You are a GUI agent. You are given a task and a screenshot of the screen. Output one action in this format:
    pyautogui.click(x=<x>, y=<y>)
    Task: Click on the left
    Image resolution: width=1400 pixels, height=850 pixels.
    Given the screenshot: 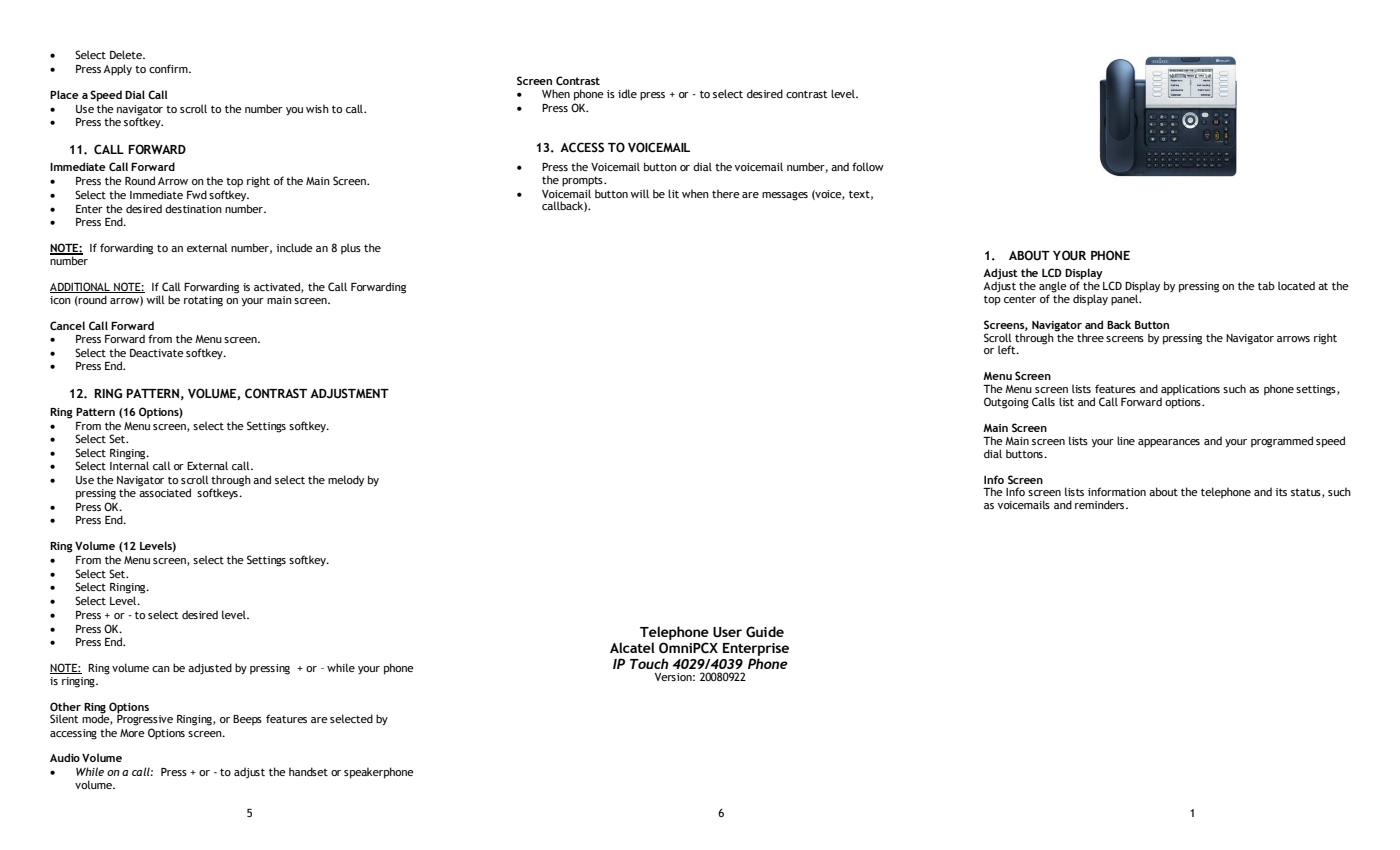 What is the action you would take?
    pyautogui.click(x=1008, y=349)
